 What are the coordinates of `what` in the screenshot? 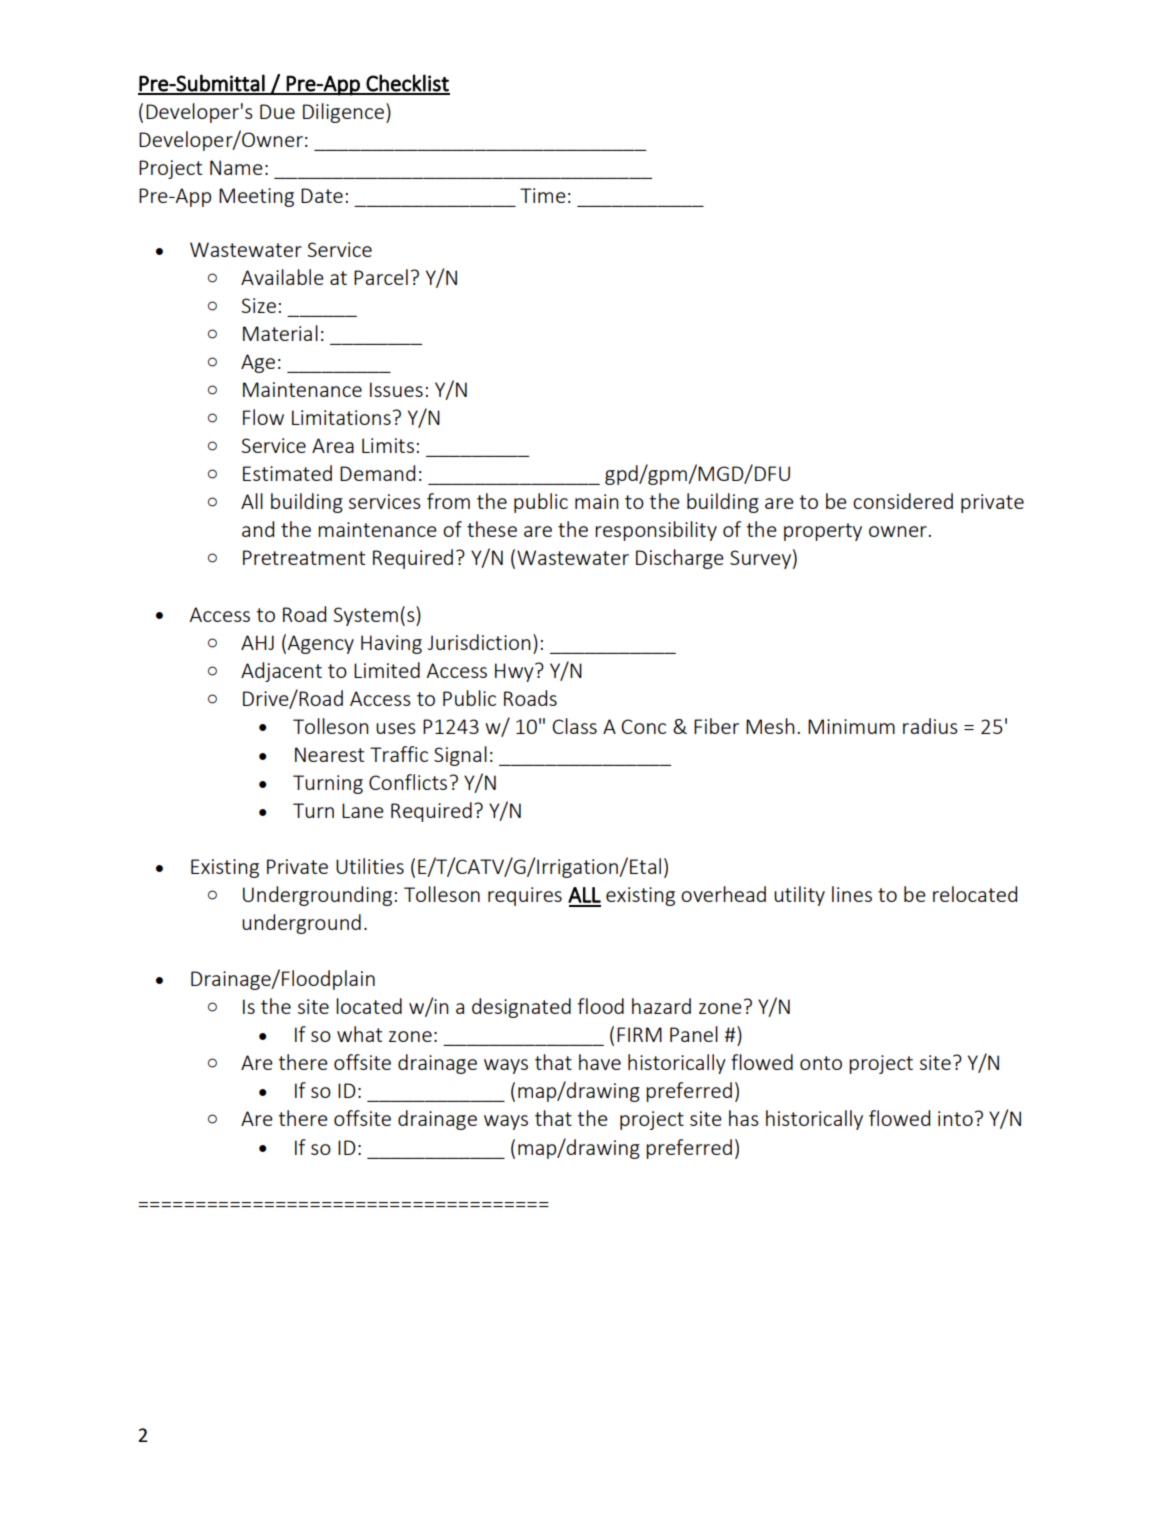 It's located at (359, 1034).
